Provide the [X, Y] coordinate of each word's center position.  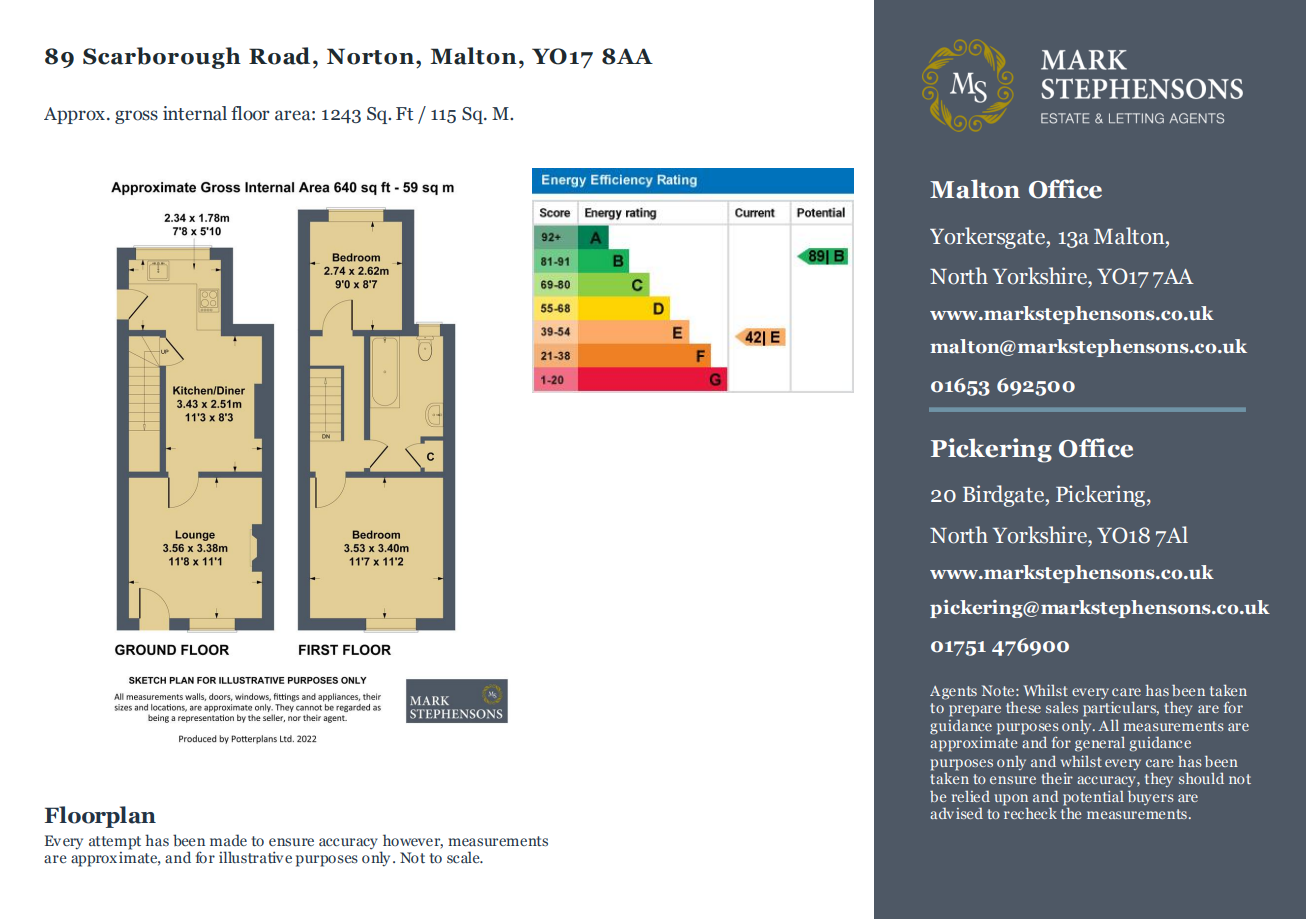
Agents [953, 693]
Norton [370, 56]
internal [195, 113]
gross [136, 117]
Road [279, 56]
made [228, 840]
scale [464, 857]
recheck [1030, 812]
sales [1062, 707]
